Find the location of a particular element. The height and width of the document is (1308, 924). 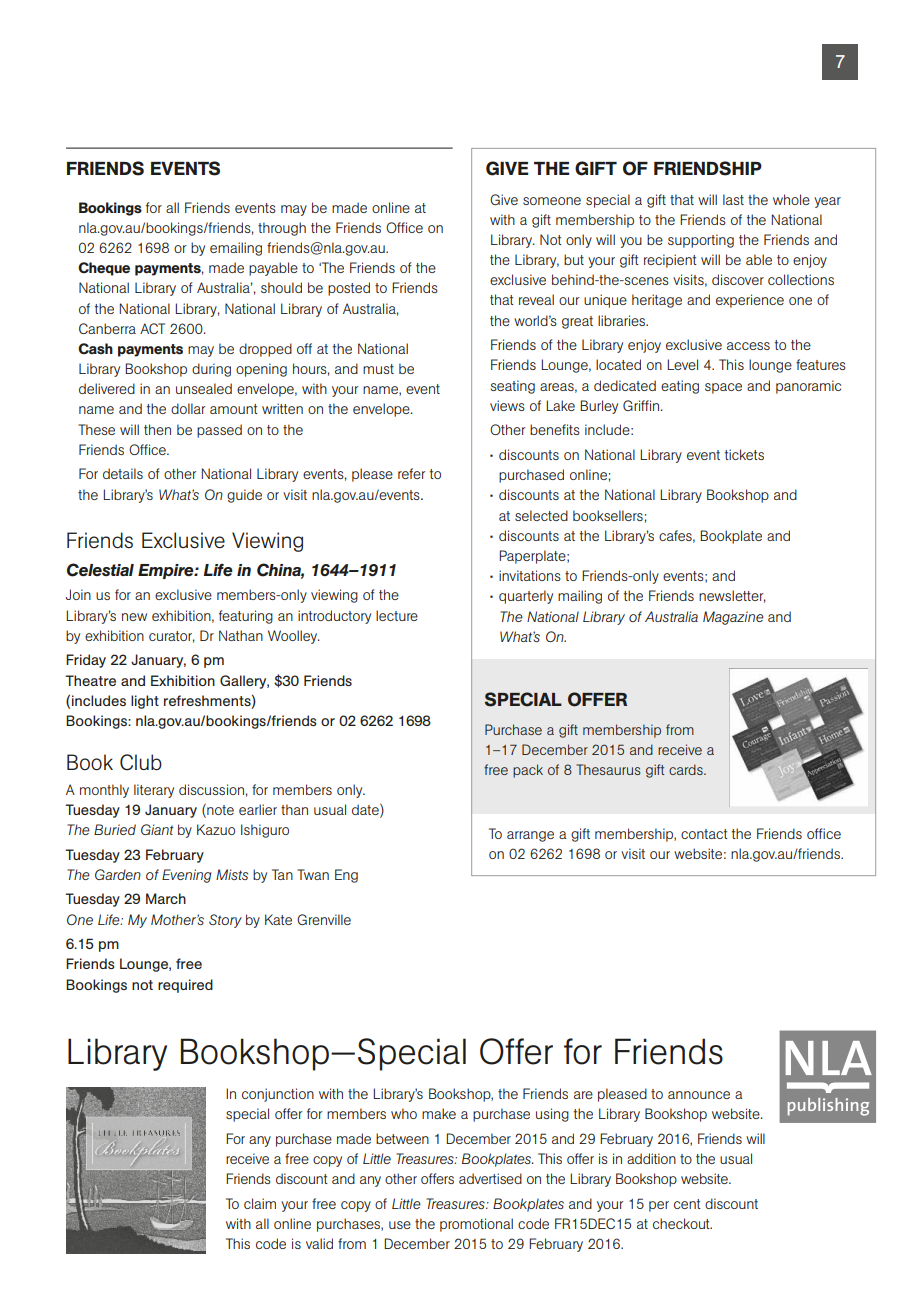

Cheque is located at coordinates (104, 269).
